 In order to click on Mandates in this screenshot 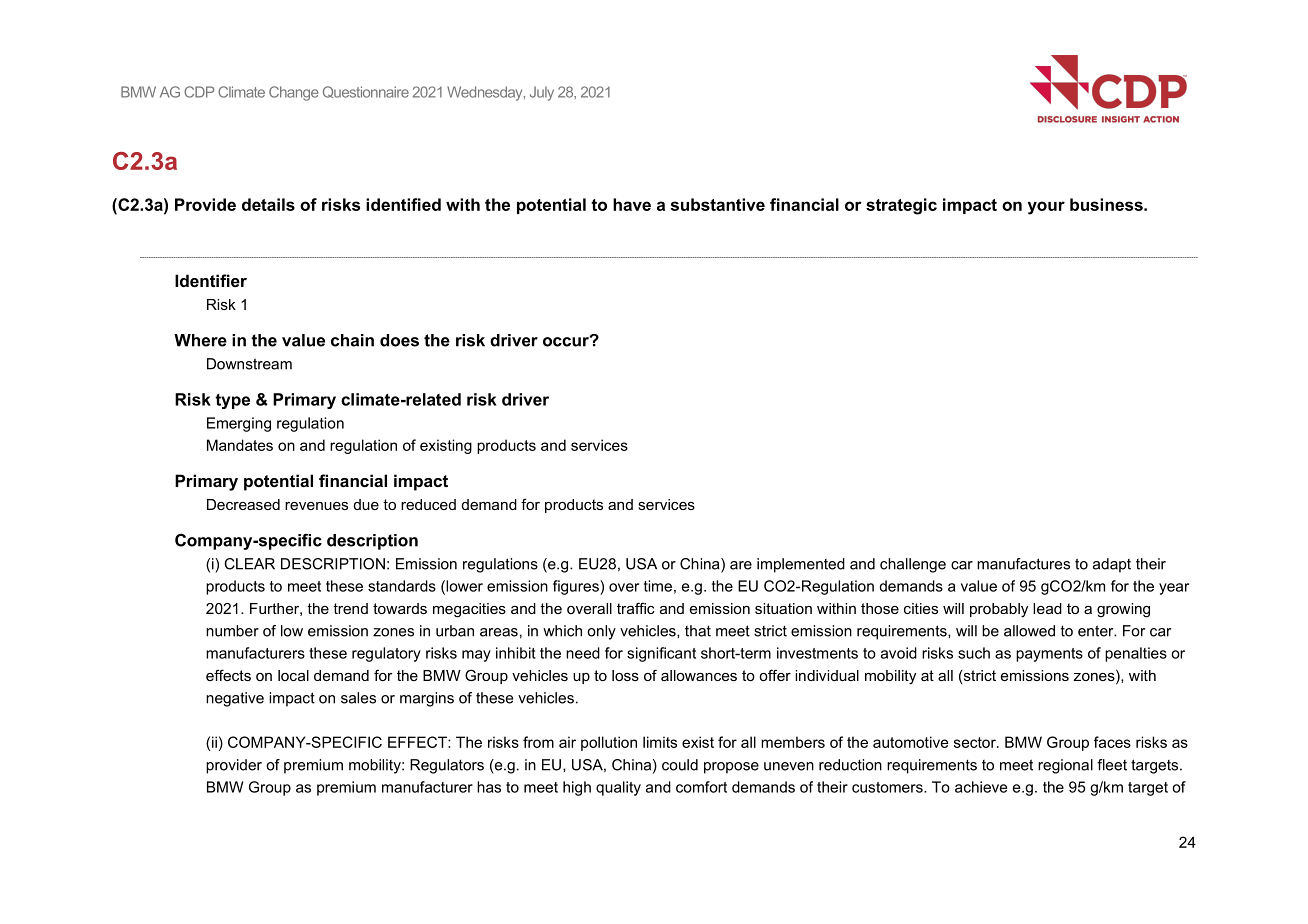, I will do `click(240, 445)`.
